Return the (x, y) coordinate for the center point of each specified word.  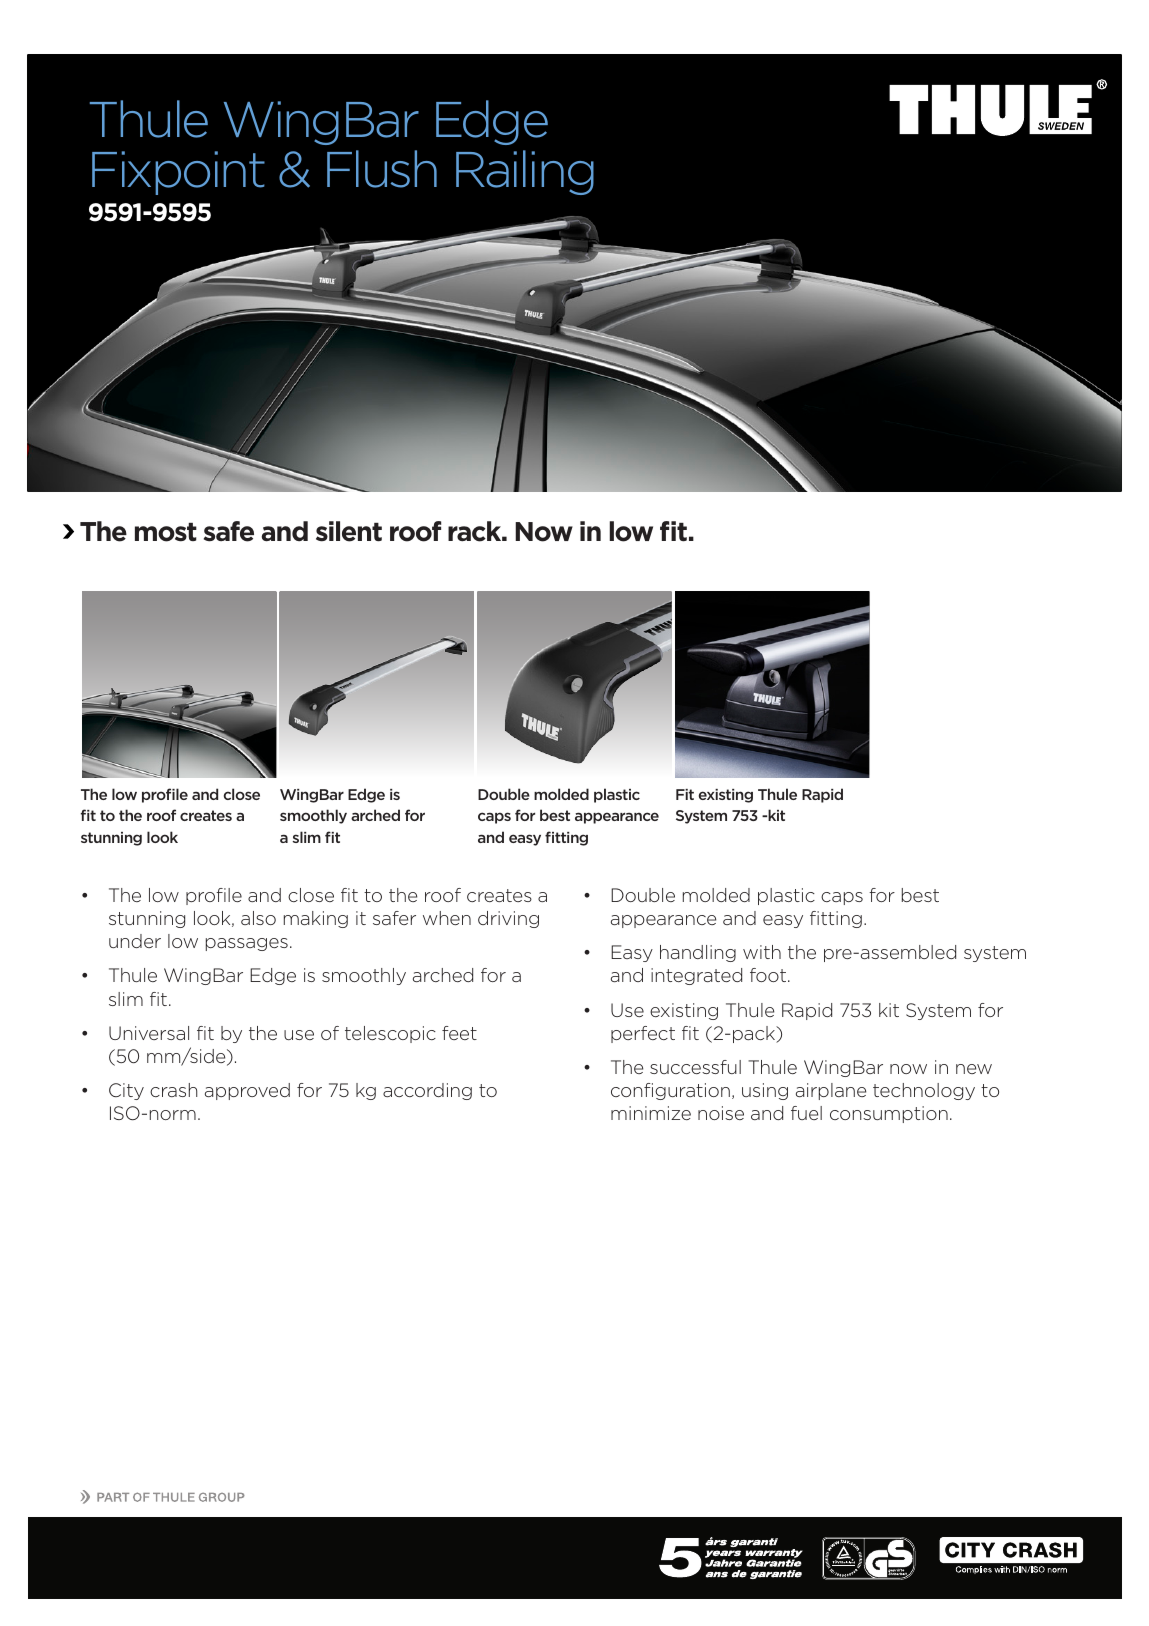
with (762, 952)
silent (349, 531)
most (166, 532)
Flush (382, 169)
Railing (525, 172)
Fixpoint (178, 173)
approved (247, 1091)
